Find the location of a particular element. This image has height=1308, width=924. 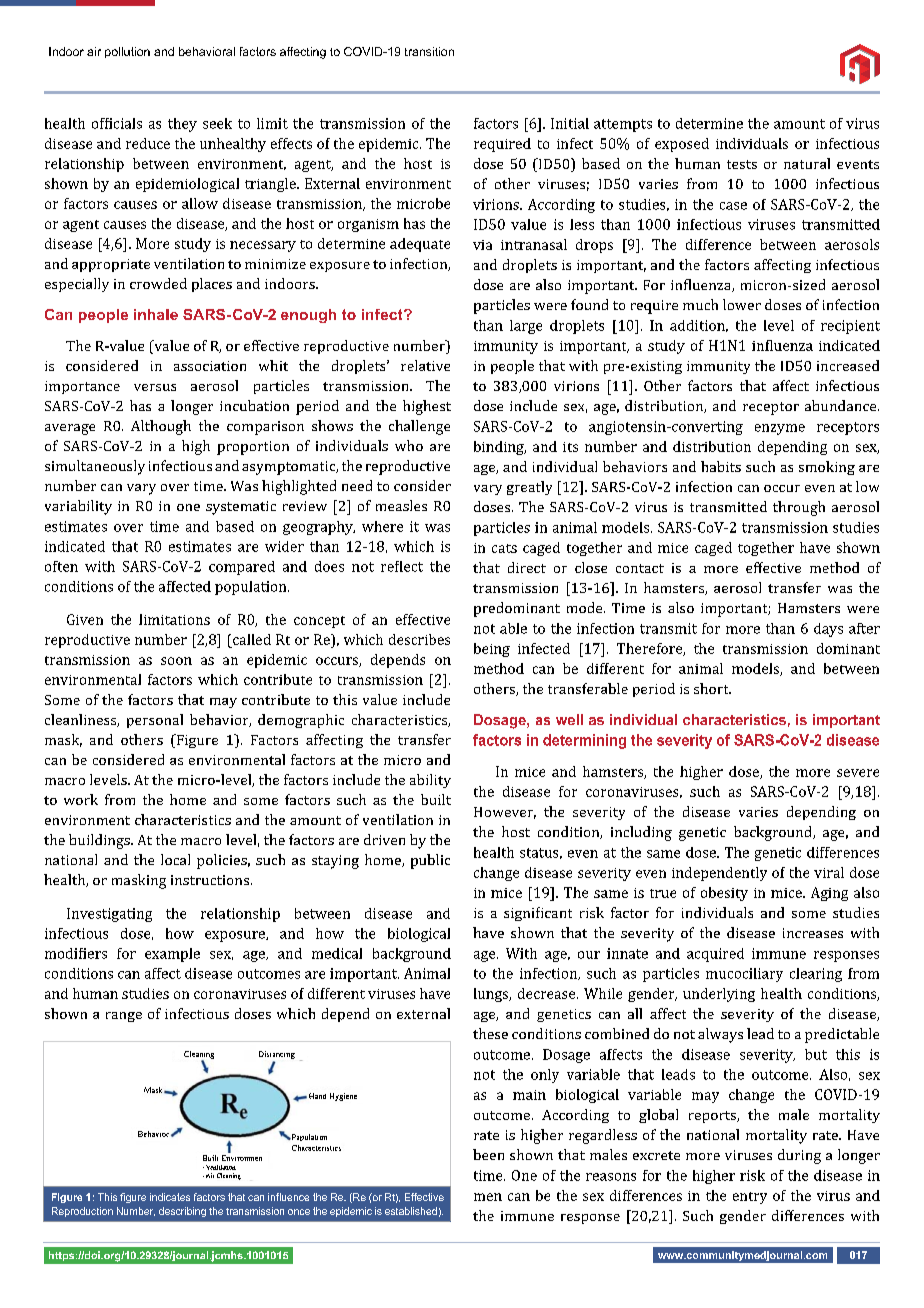

pollution is located at coordinates (127, 52).
